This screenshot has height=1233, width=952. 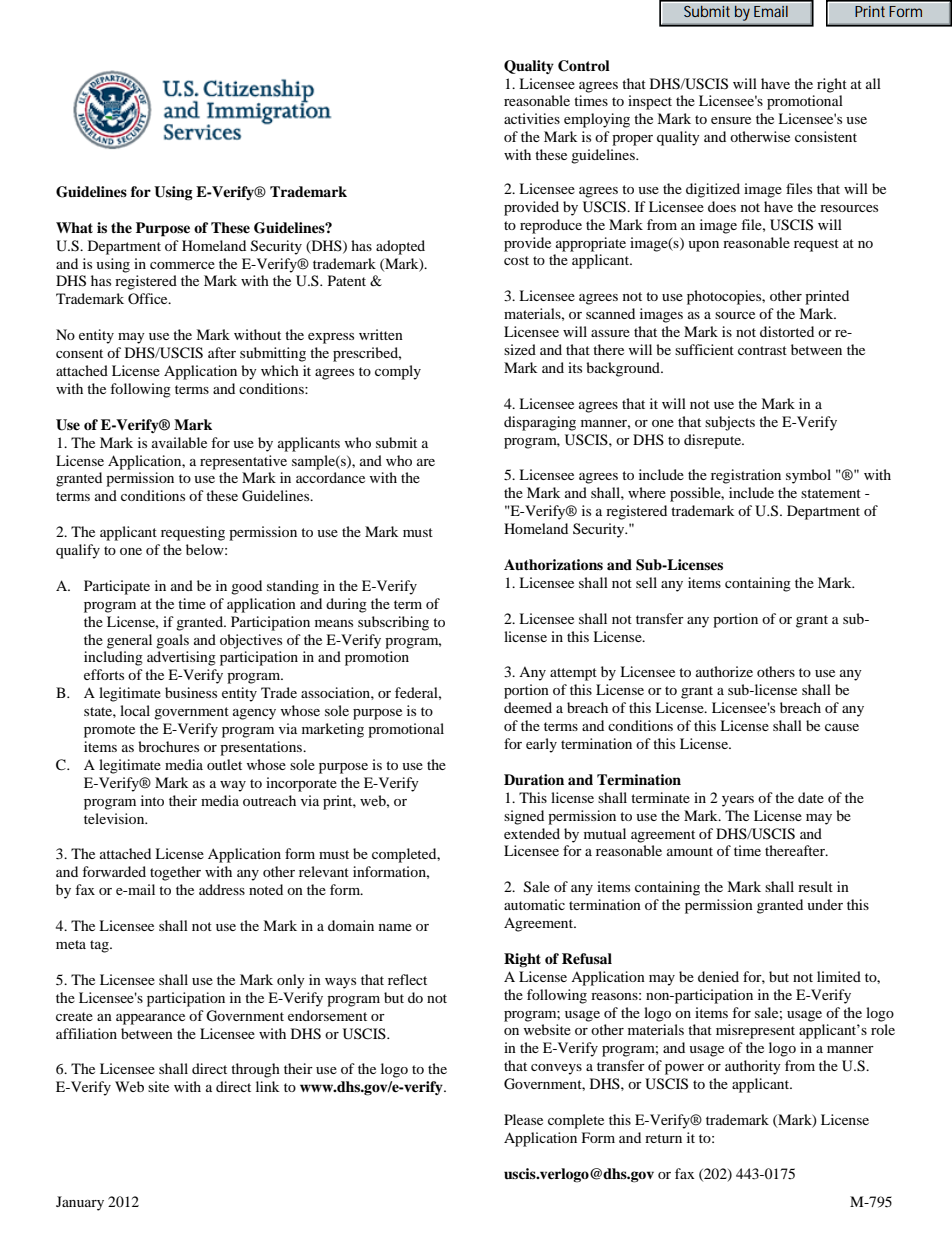 I want to click on January, so click(x=80, y=1203).
